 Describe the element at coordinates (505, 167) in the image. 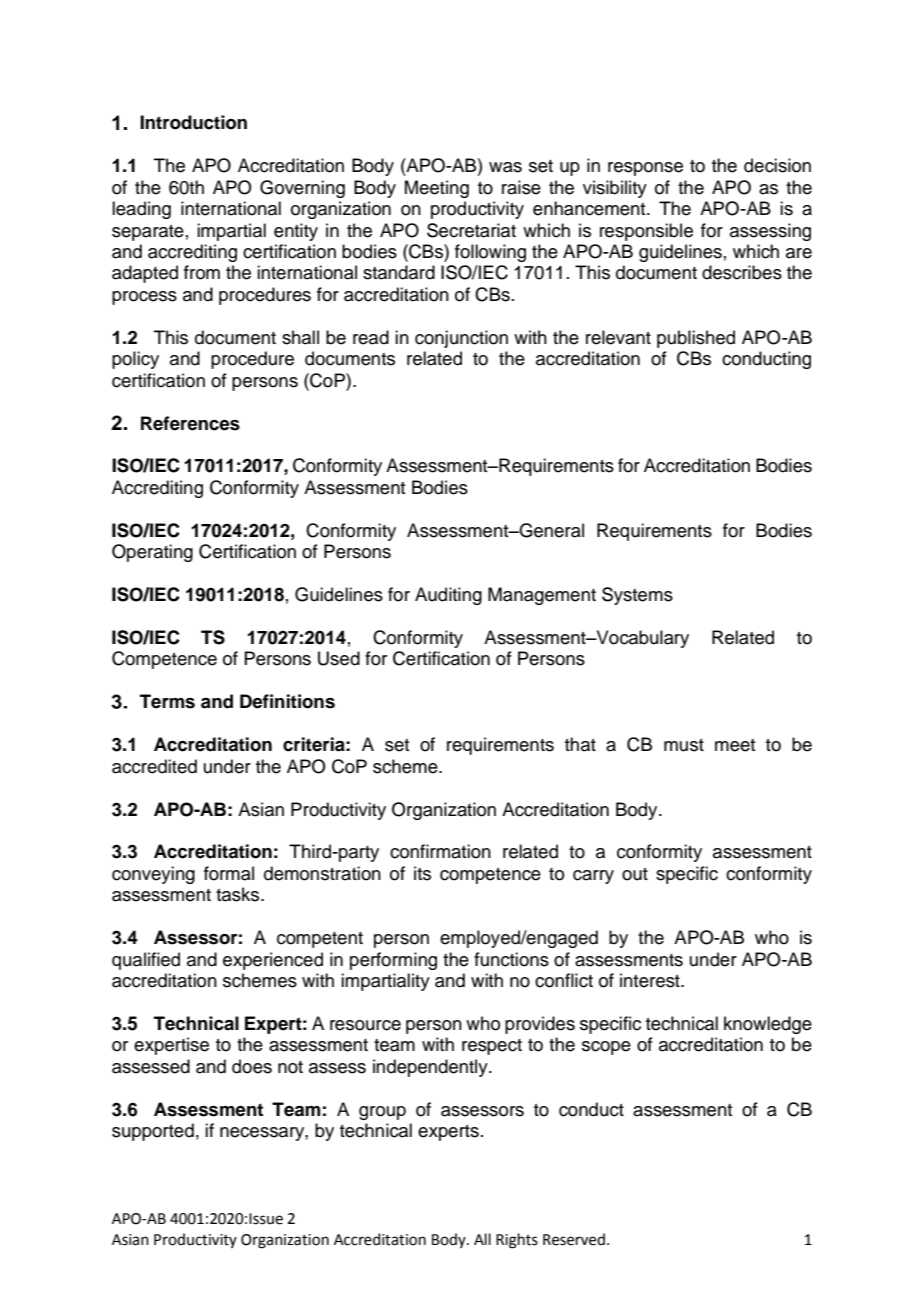

I see `was` at that location.
